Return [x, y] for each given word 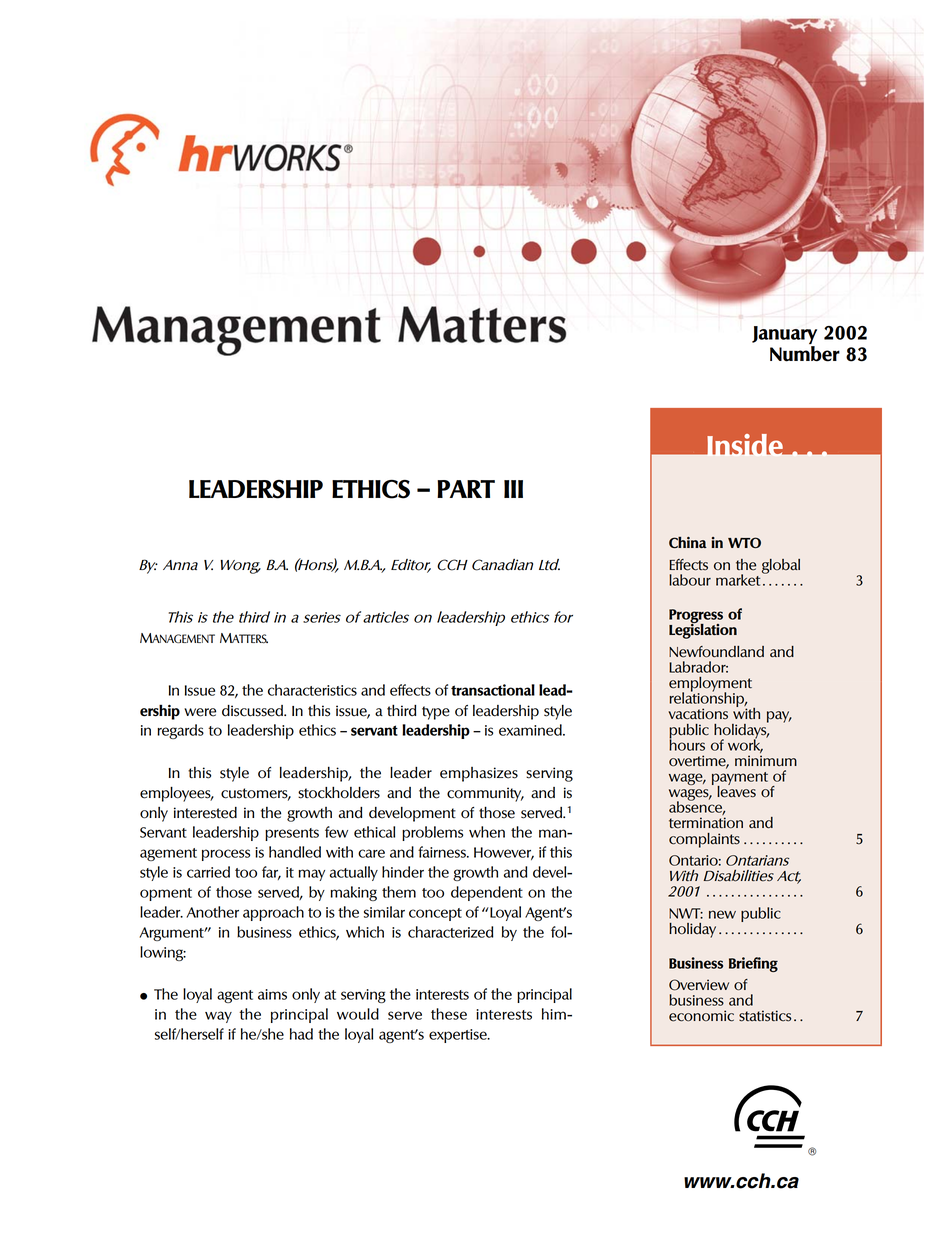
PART [466, 489]
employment [710, 685]
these [449, 1014]
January [784, 335]
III [513, 489]
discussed [253, 711]
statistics [765, 1016]
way [218, 1017]
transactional [493, 690]
